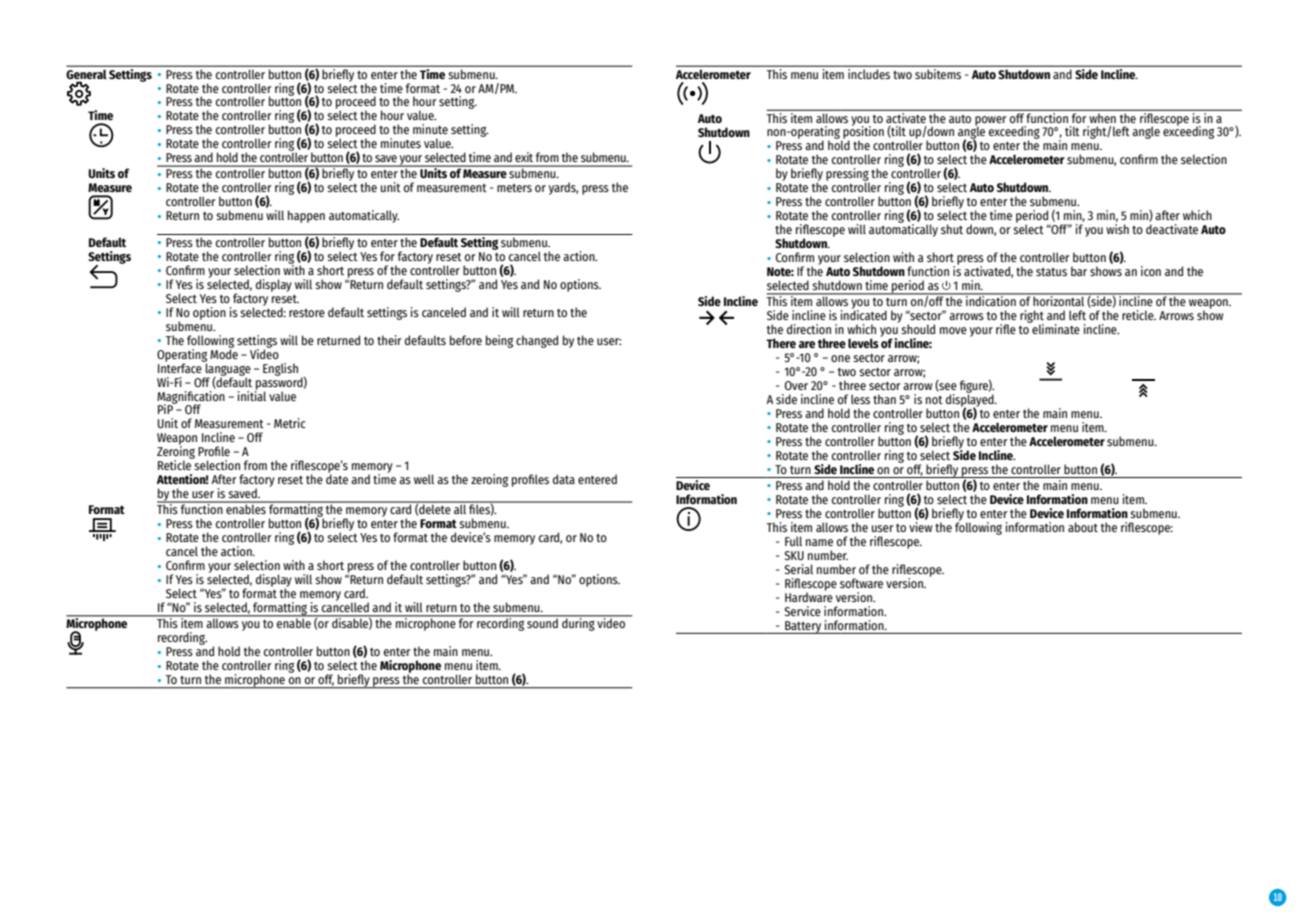 This page has width=1308, height=924. What do you see at coordinates (564, 479) in the page?
I see `data` at bounding box center [564, 479].
